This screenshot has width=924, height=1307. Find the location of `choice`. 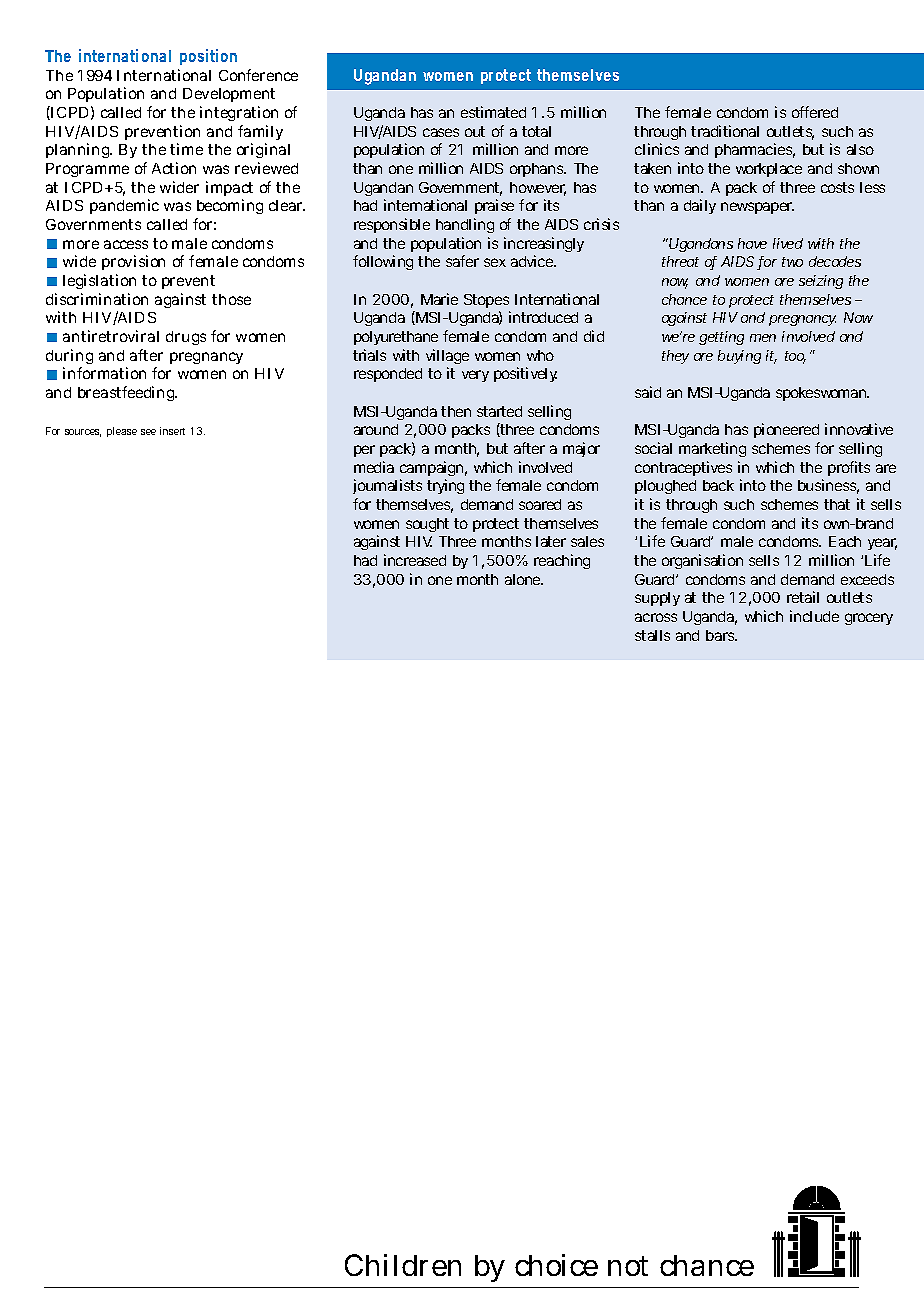

choice is located at coordinates (556, 1265).
